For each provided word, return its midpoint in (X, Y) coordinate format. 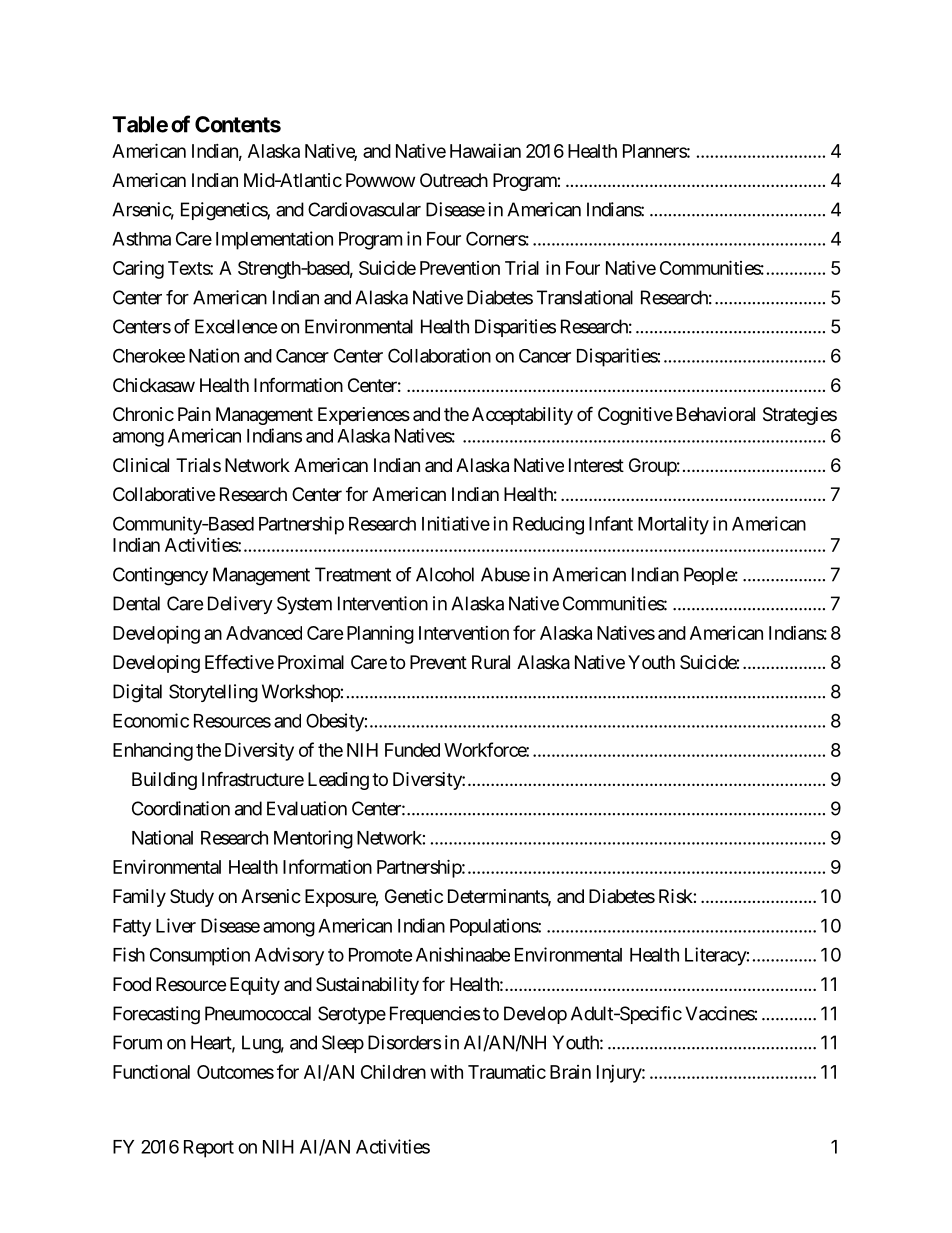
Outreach (454, 180)
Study (192, 898)
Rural (491, 662)
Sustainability (367, 986)
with (446, 1071)
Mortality (673, 525)
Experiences (364, 416)
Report (209, 1149)
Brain (570, 1072)
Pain (194, 414)
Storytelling (213, 693)
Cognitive (635, 416)
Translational (585, 297)
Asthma (141, 239)
